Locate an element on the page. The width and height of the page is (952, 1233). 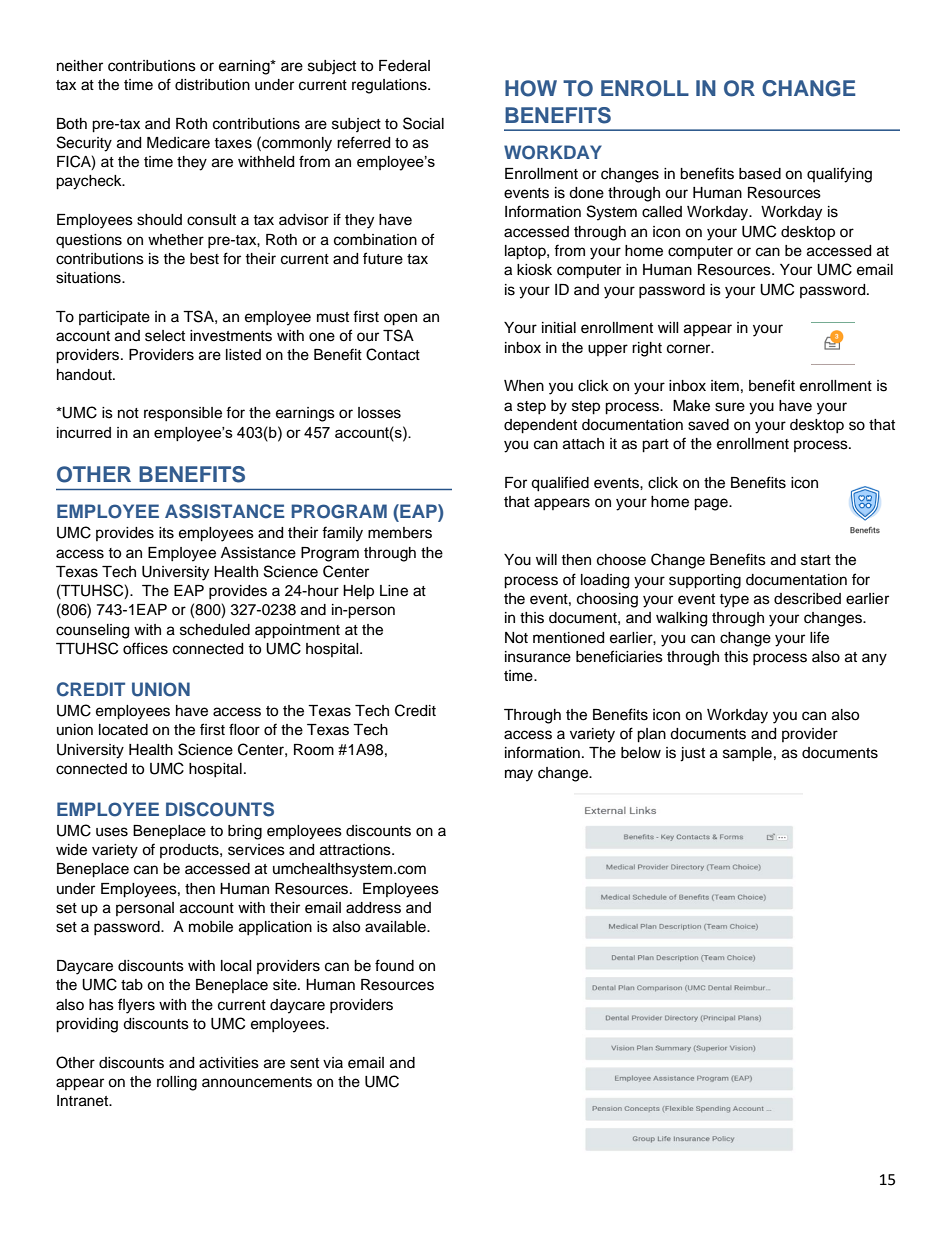
HOW is located at coordinates (531, 88).
